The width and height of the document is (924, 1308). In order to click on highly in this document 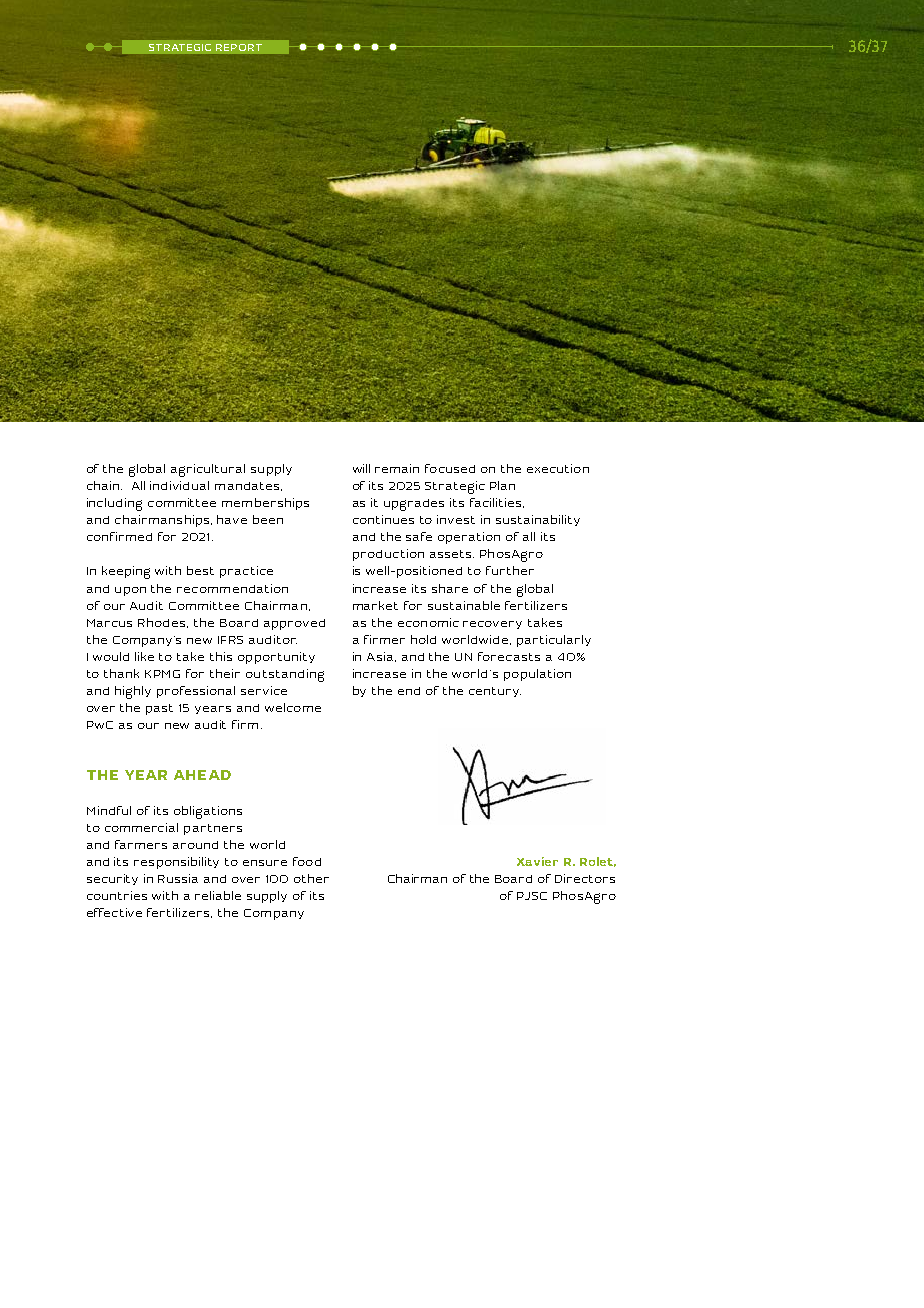, I will do `click(133, 692)`.
